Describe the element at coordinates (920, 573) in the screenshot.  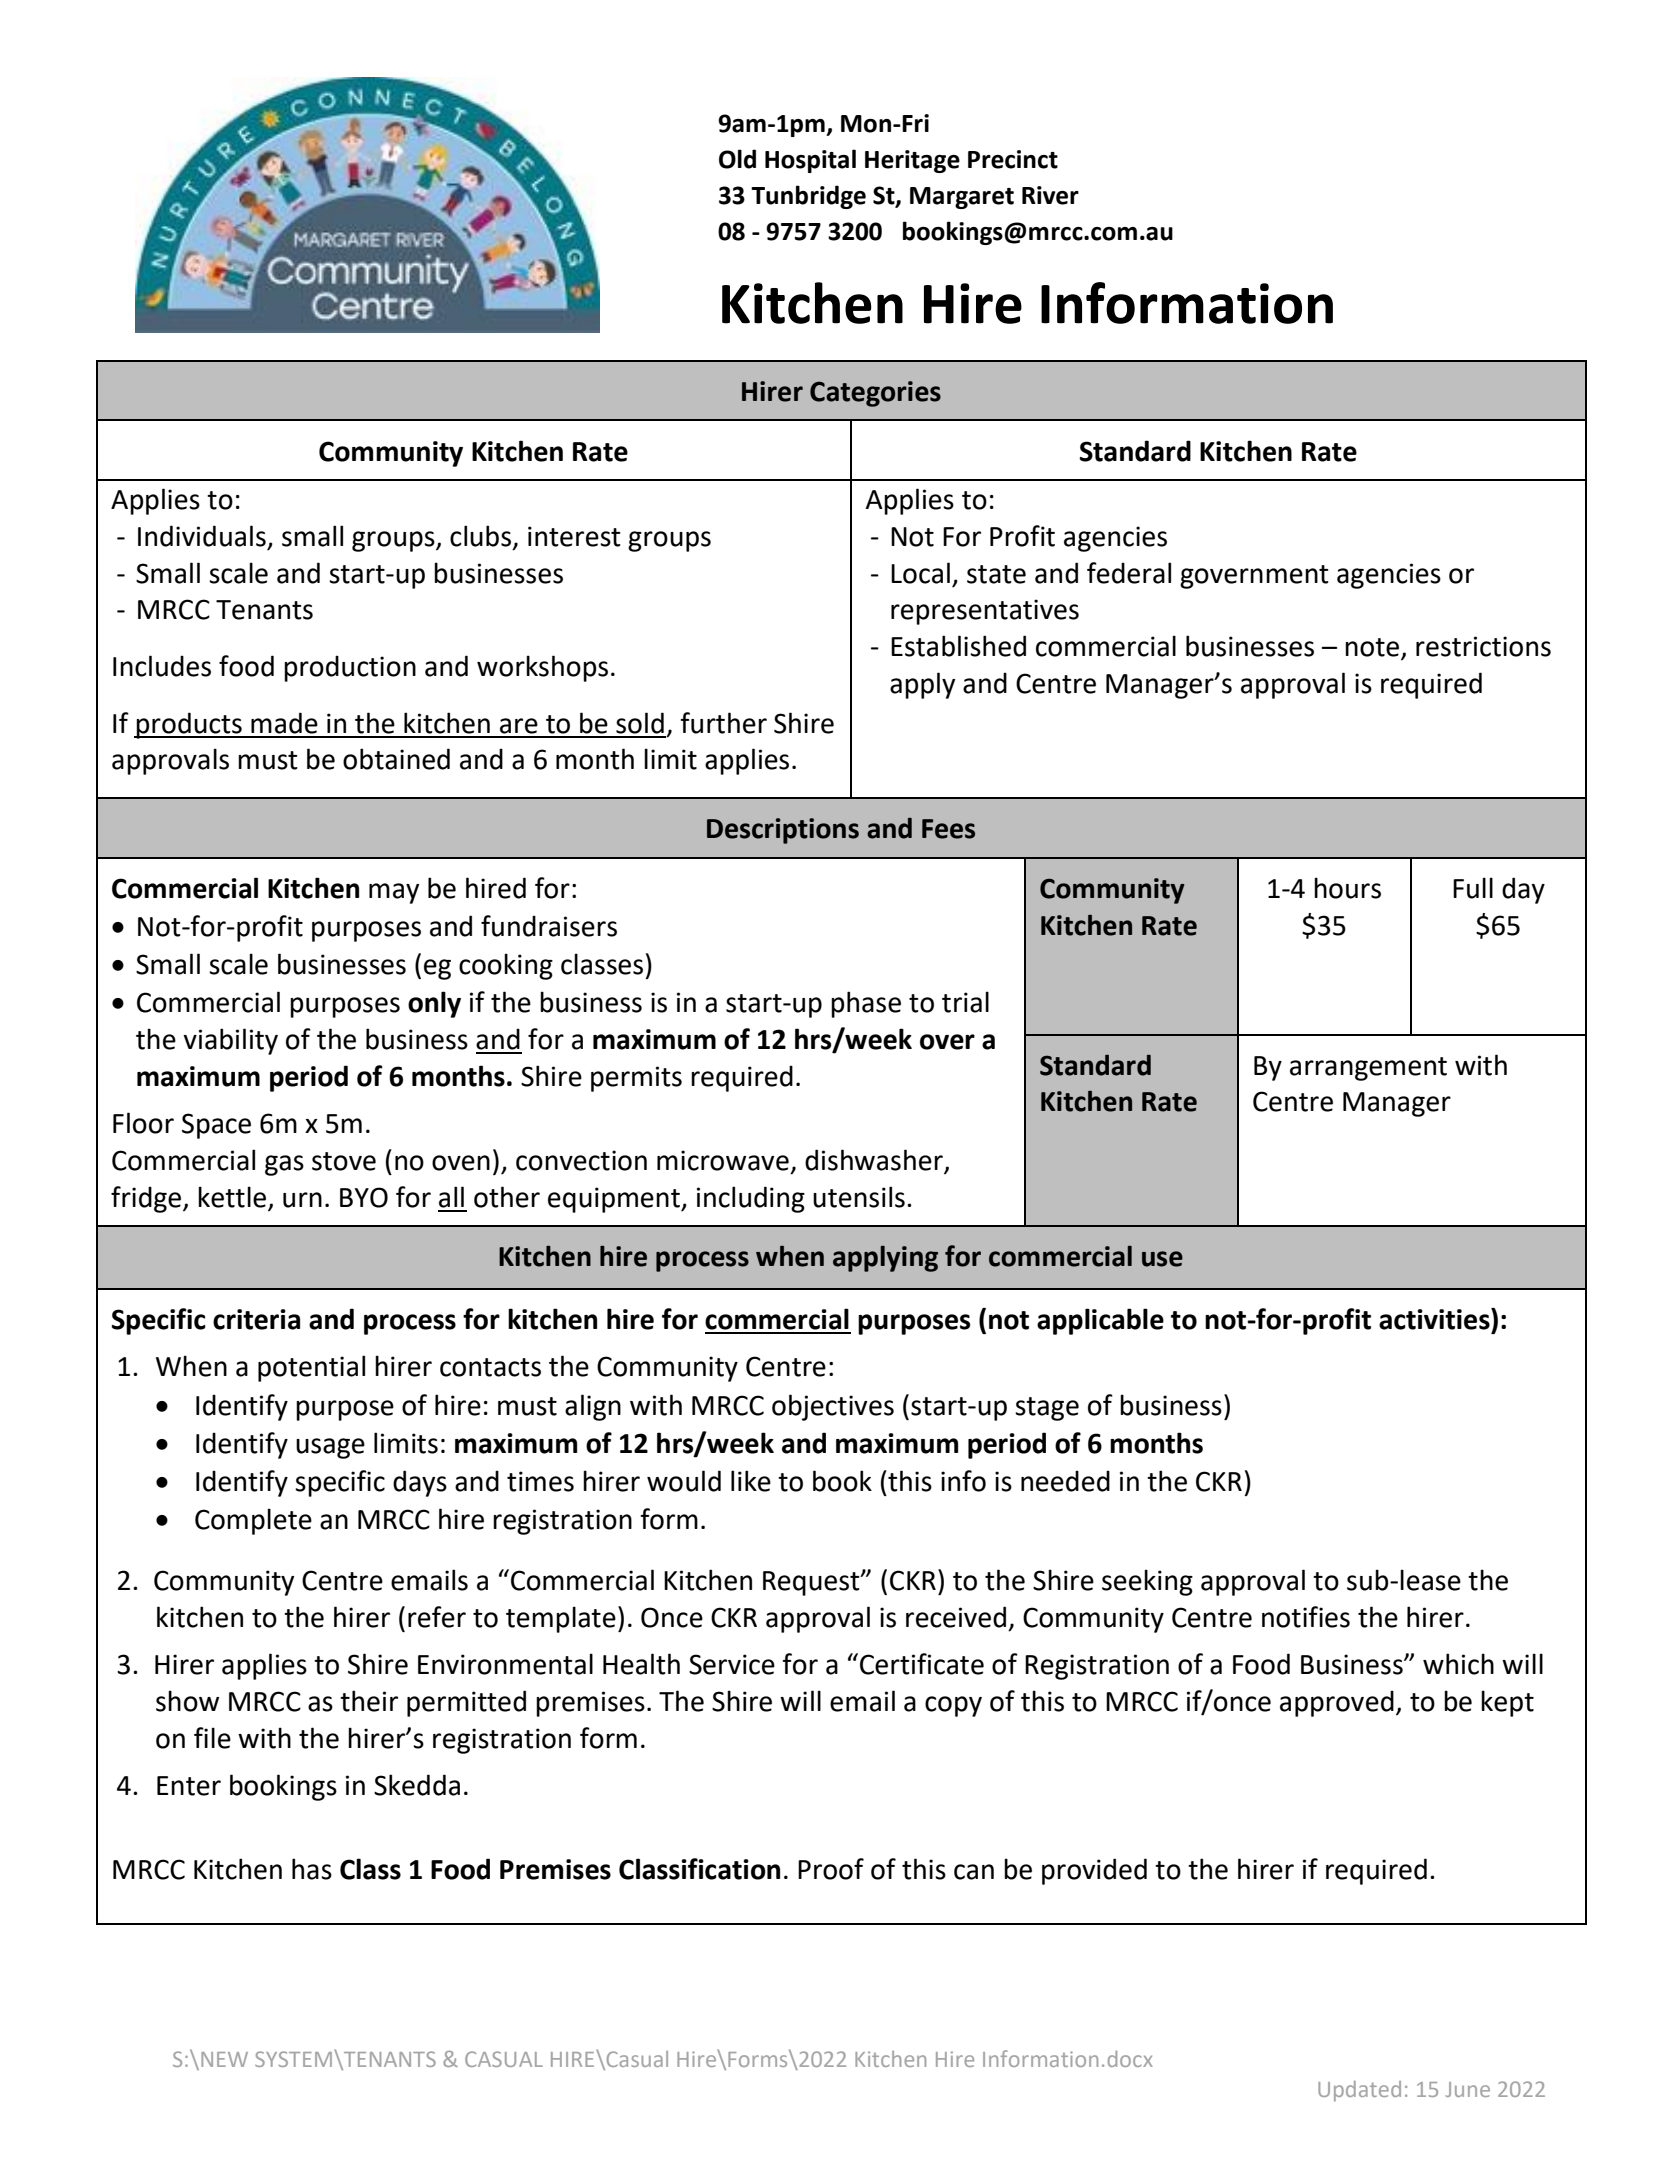
I see `Local` at that location.
